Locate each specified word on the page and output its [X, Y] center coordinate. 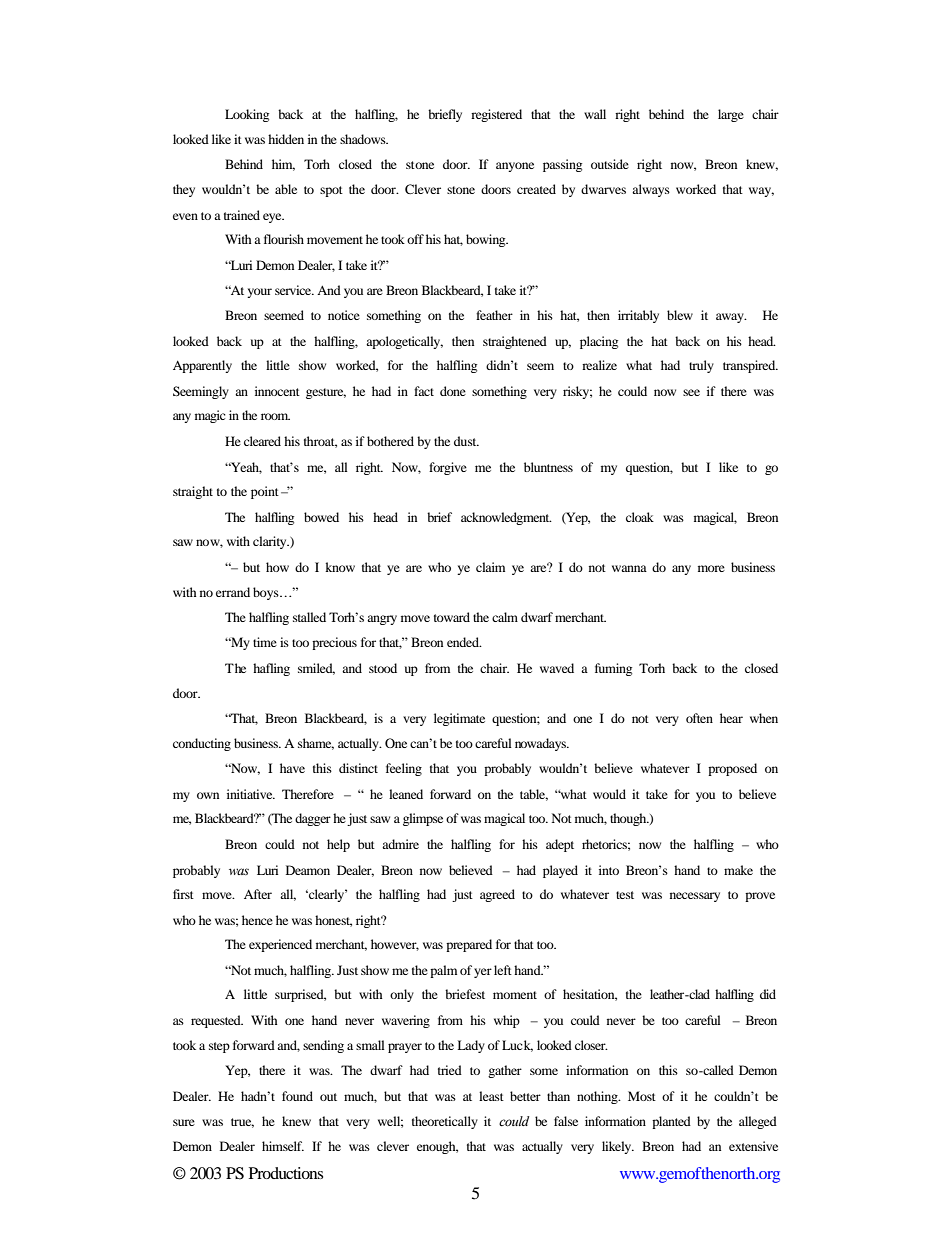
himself [283, 1146]
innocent [277, 391]
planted [671, 1122]
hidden [286, 139]
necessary [695, 897]
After [258, 894]
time [265, 642]
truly [701, 366]
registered [496, 115]
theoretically [445, 1122]
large [731, 115]
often [699, 718]
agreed [497, 895]
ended [464, 642]
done [453, 391]
